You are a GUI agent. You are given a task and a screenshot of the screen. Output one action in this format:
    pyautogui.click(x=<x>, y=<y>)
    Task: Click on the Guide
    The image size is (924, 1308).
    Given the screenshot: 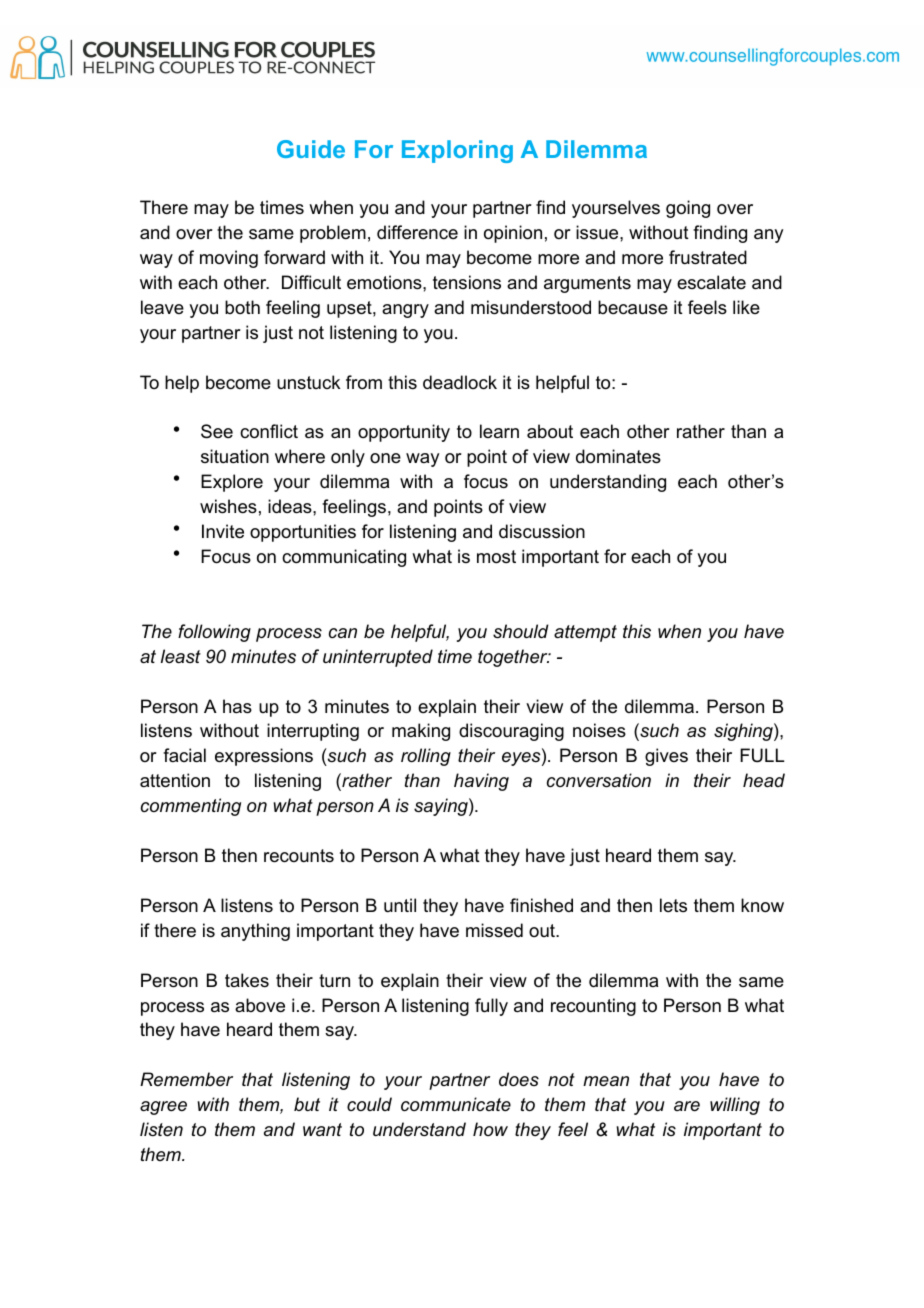 What is the action you would take?
    pyautogui.click(x=311, y=149)
